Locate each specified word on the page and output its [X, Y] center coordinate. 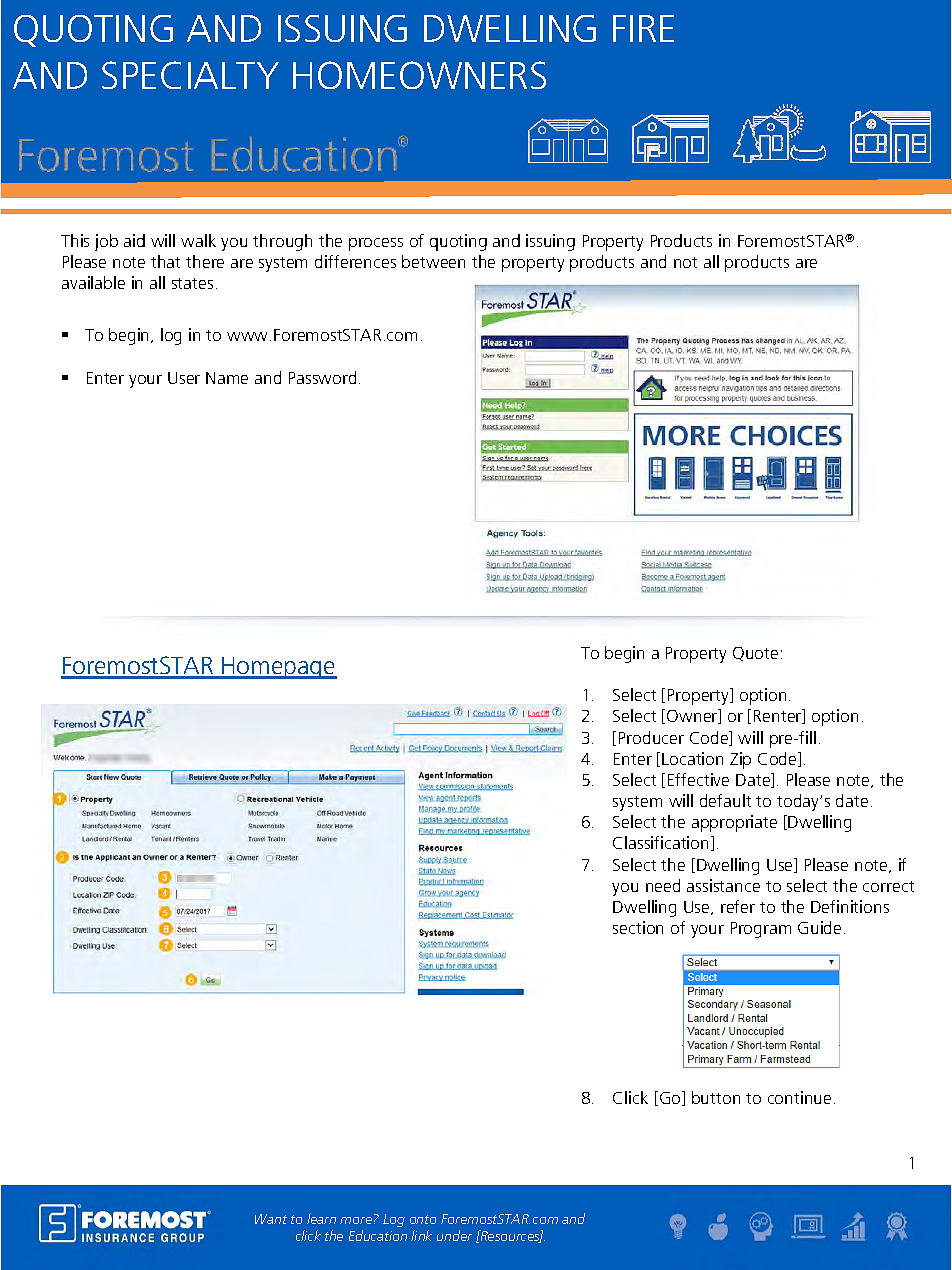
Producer [651, 737]
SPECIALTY [190, 75]
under [454, 1235]
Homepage [278, 668]
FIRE [643, 28]
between [433, 261]
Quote [755, 654]
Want [271, 1219]
